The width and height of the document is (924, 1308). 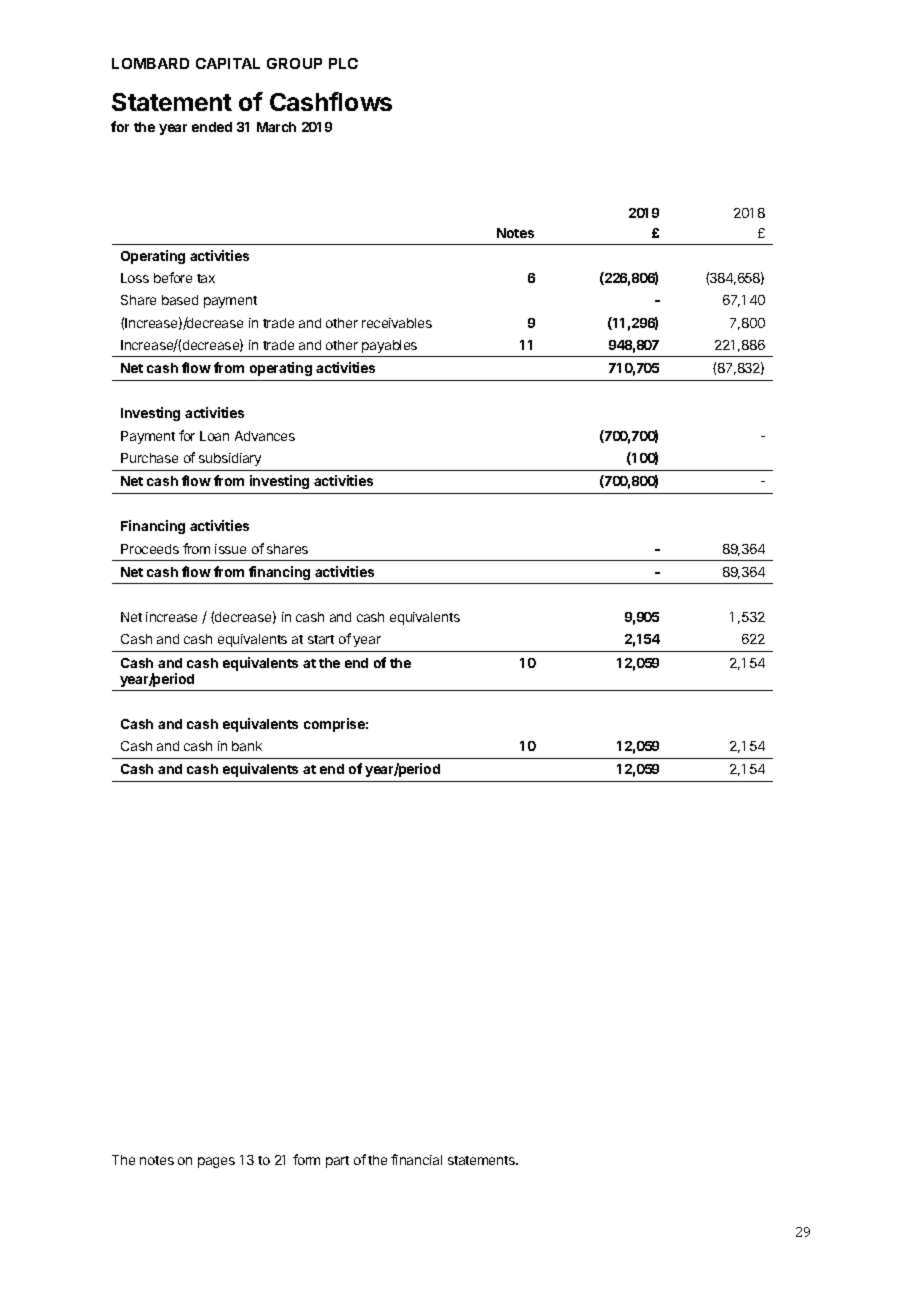 What do you see at coordinates (416, 1159) in the document?
I see `financial` at bounding box center [416, 1159].
